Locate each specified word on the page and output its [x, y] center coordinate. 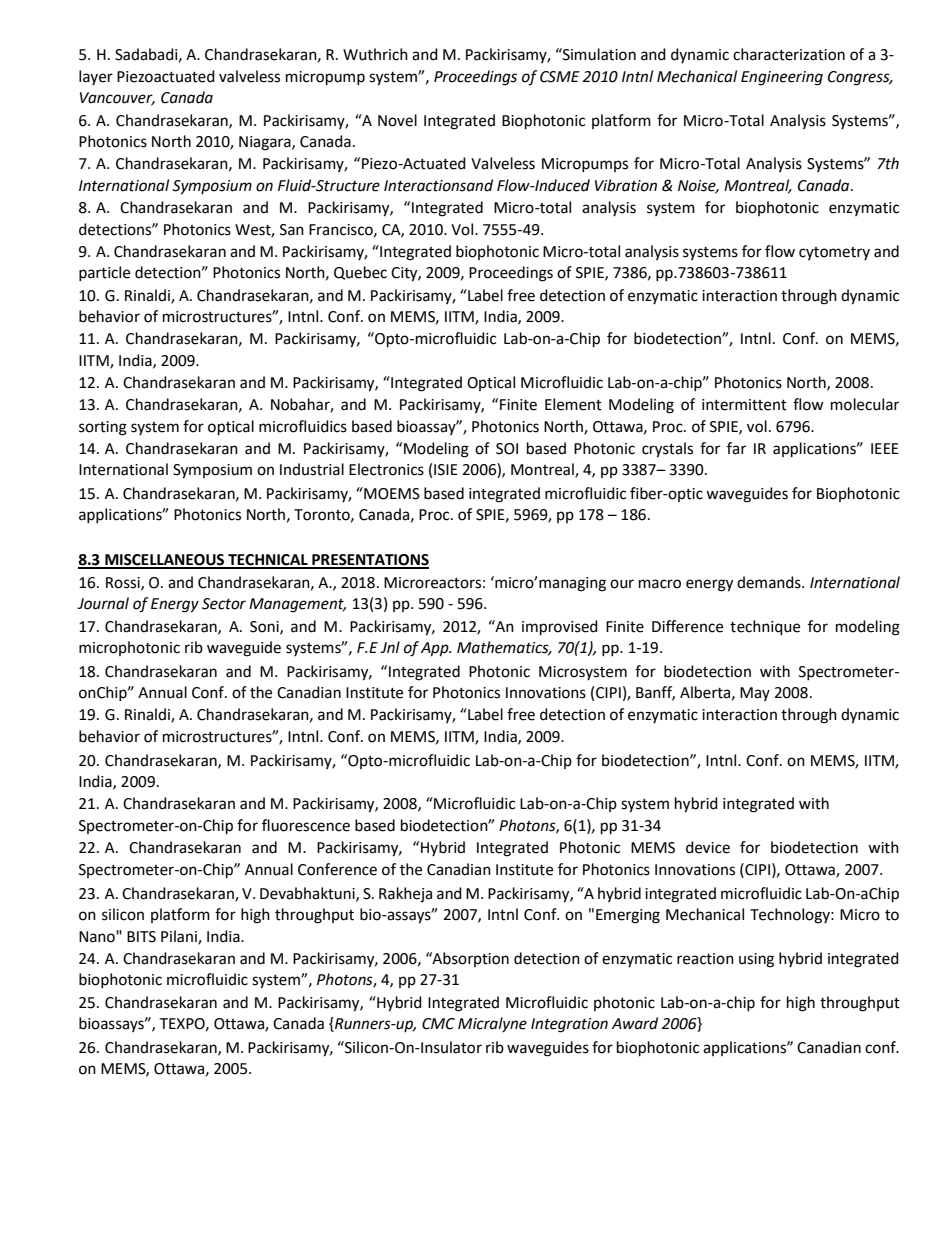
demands [770, 582]
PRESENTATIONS [369, 561]
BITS [141, 937]
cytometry [834, 253]
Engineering [782, 78]
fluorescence [306, 825]
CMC [438, 1024]
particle [104, 273]
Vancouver [117, 99]
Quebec [360, 273]
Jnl [390, 647]
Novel [397, 120]
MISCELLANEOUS [165, 561]
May [755, 694]
